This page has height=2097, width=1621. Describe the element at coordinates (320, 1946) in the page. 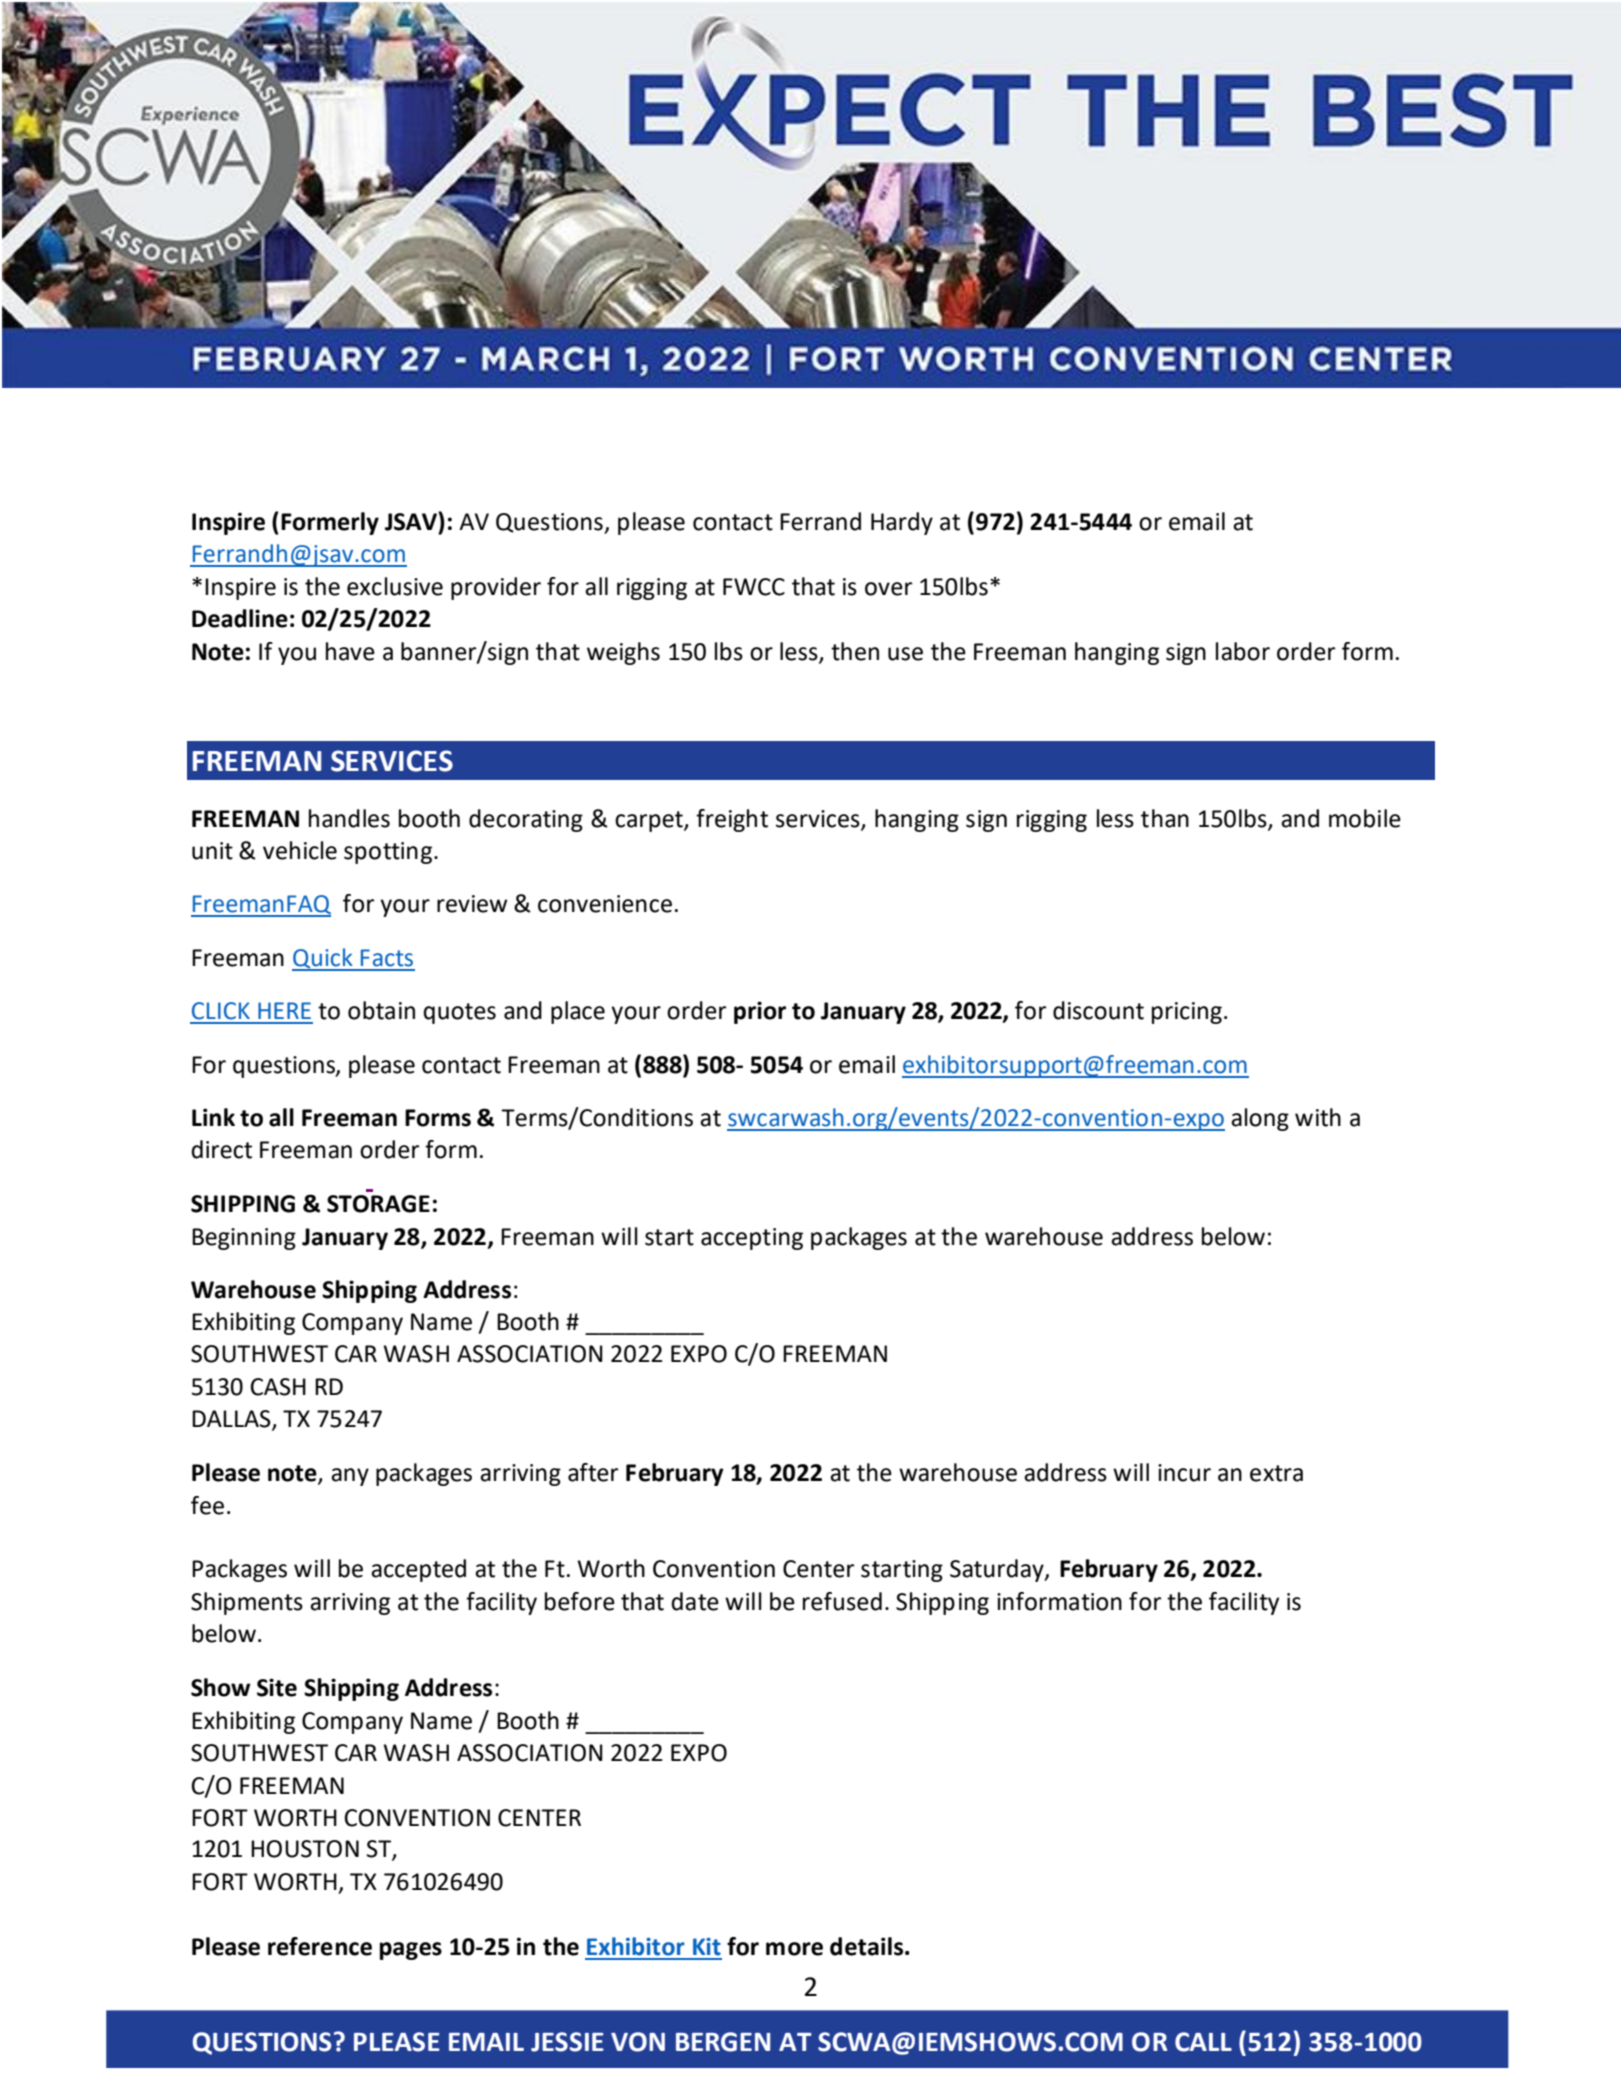

I see `reference` at that location.
